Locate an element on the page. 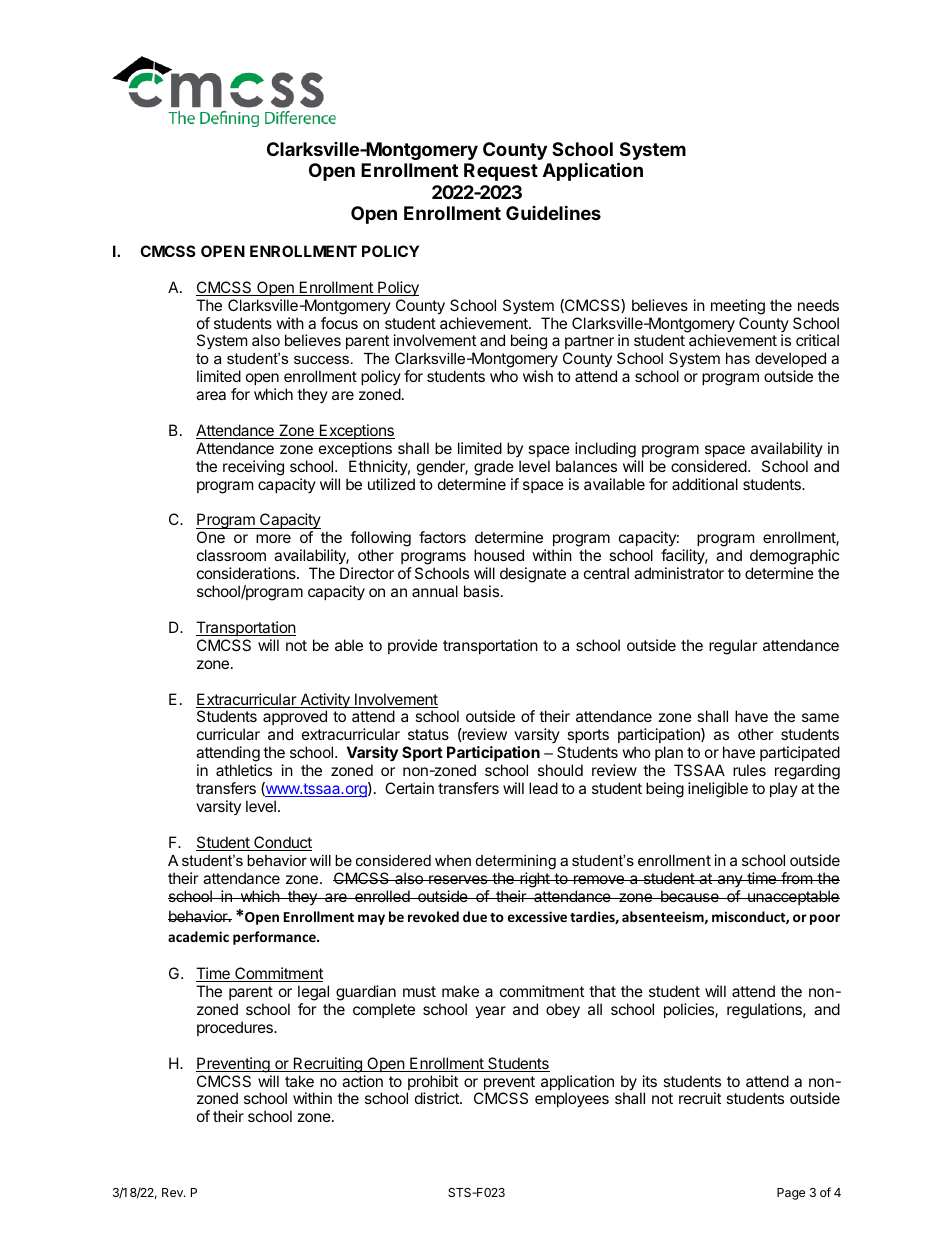  employees is located at coordinates (572, 1100).
